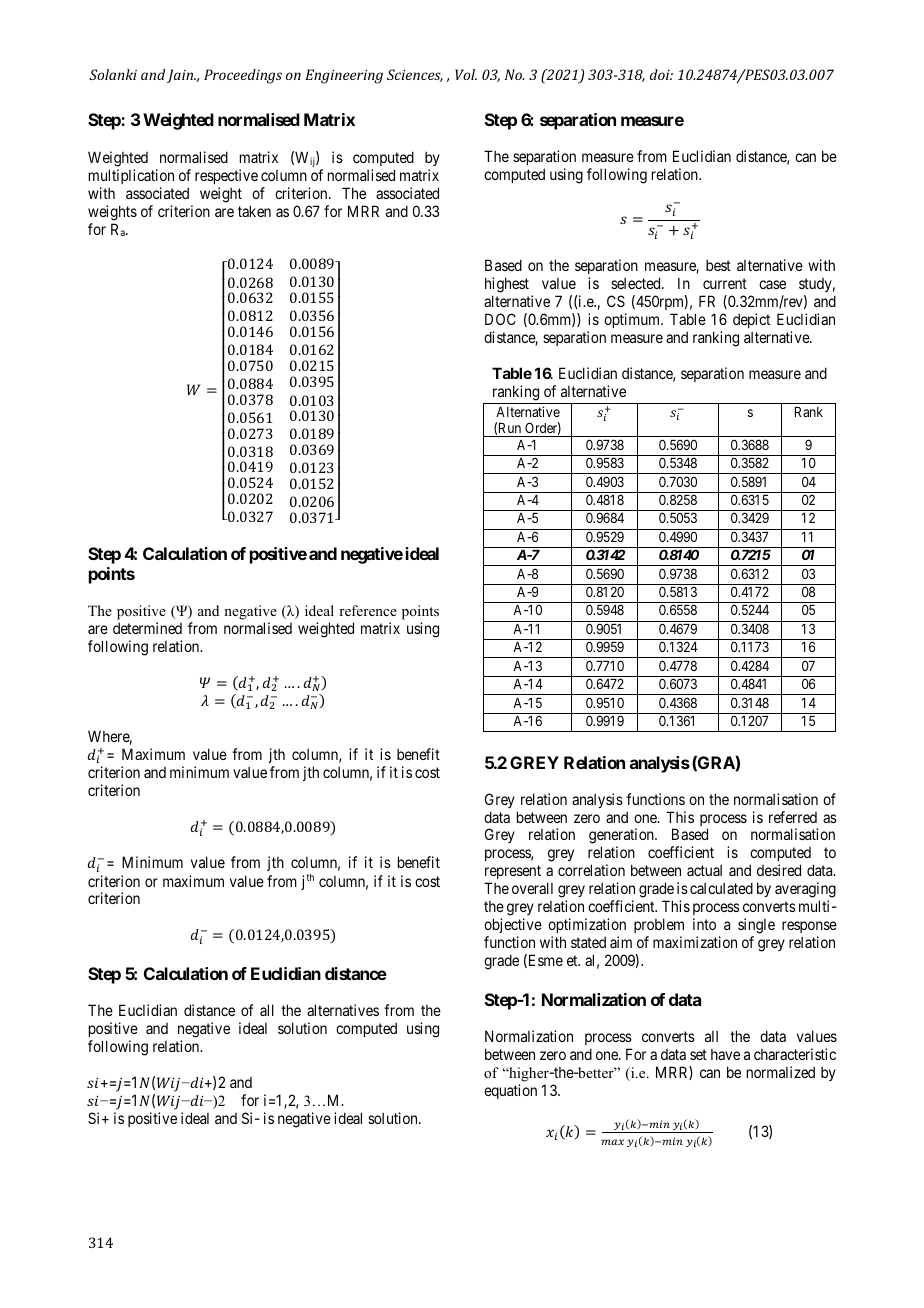 Image resolution: width=924 pixels, height=1308 pixels. I want to click on generation, so click(622, 837).
